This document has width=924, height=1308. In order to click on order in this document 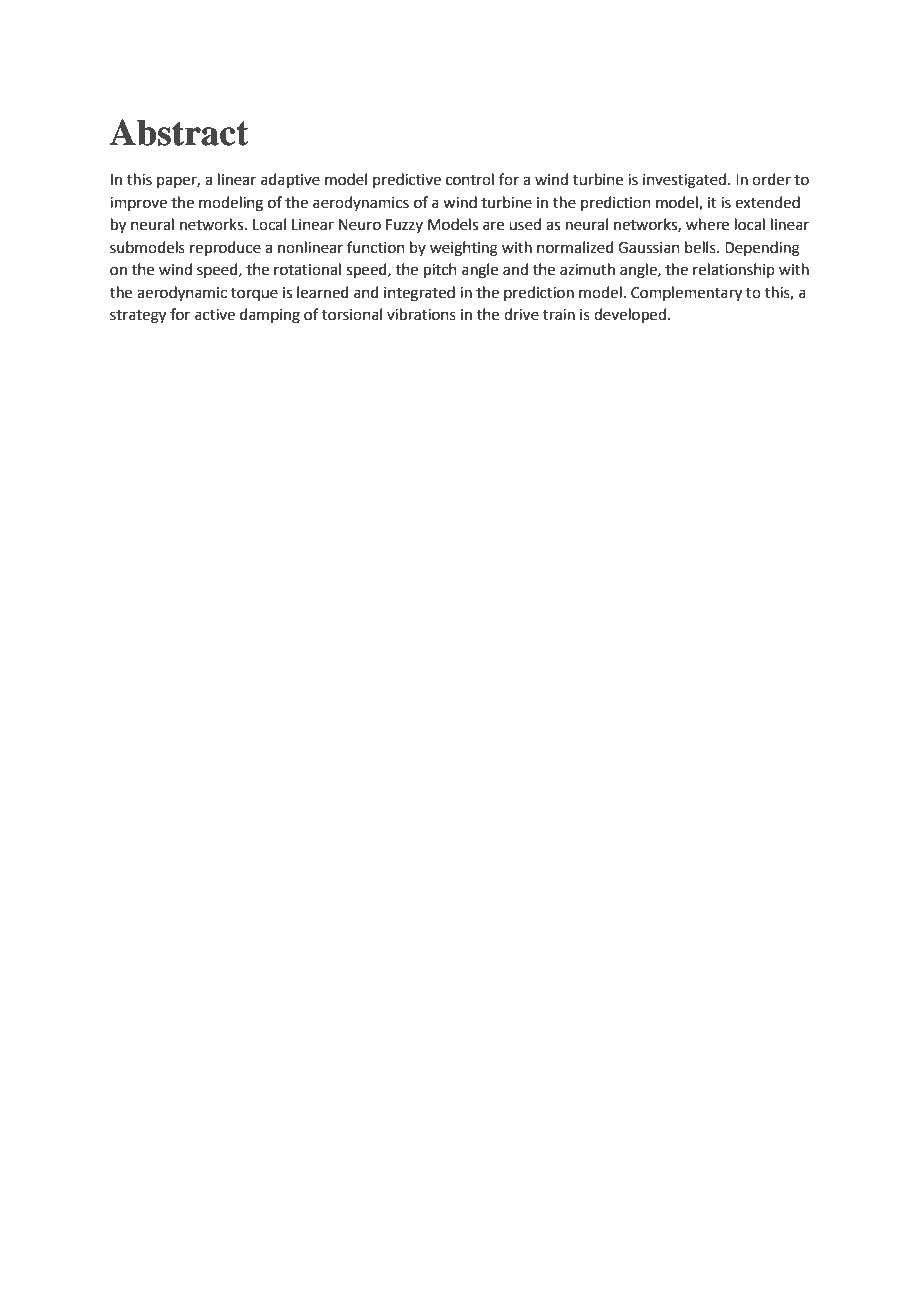, I will do `click(771, 179)`.
